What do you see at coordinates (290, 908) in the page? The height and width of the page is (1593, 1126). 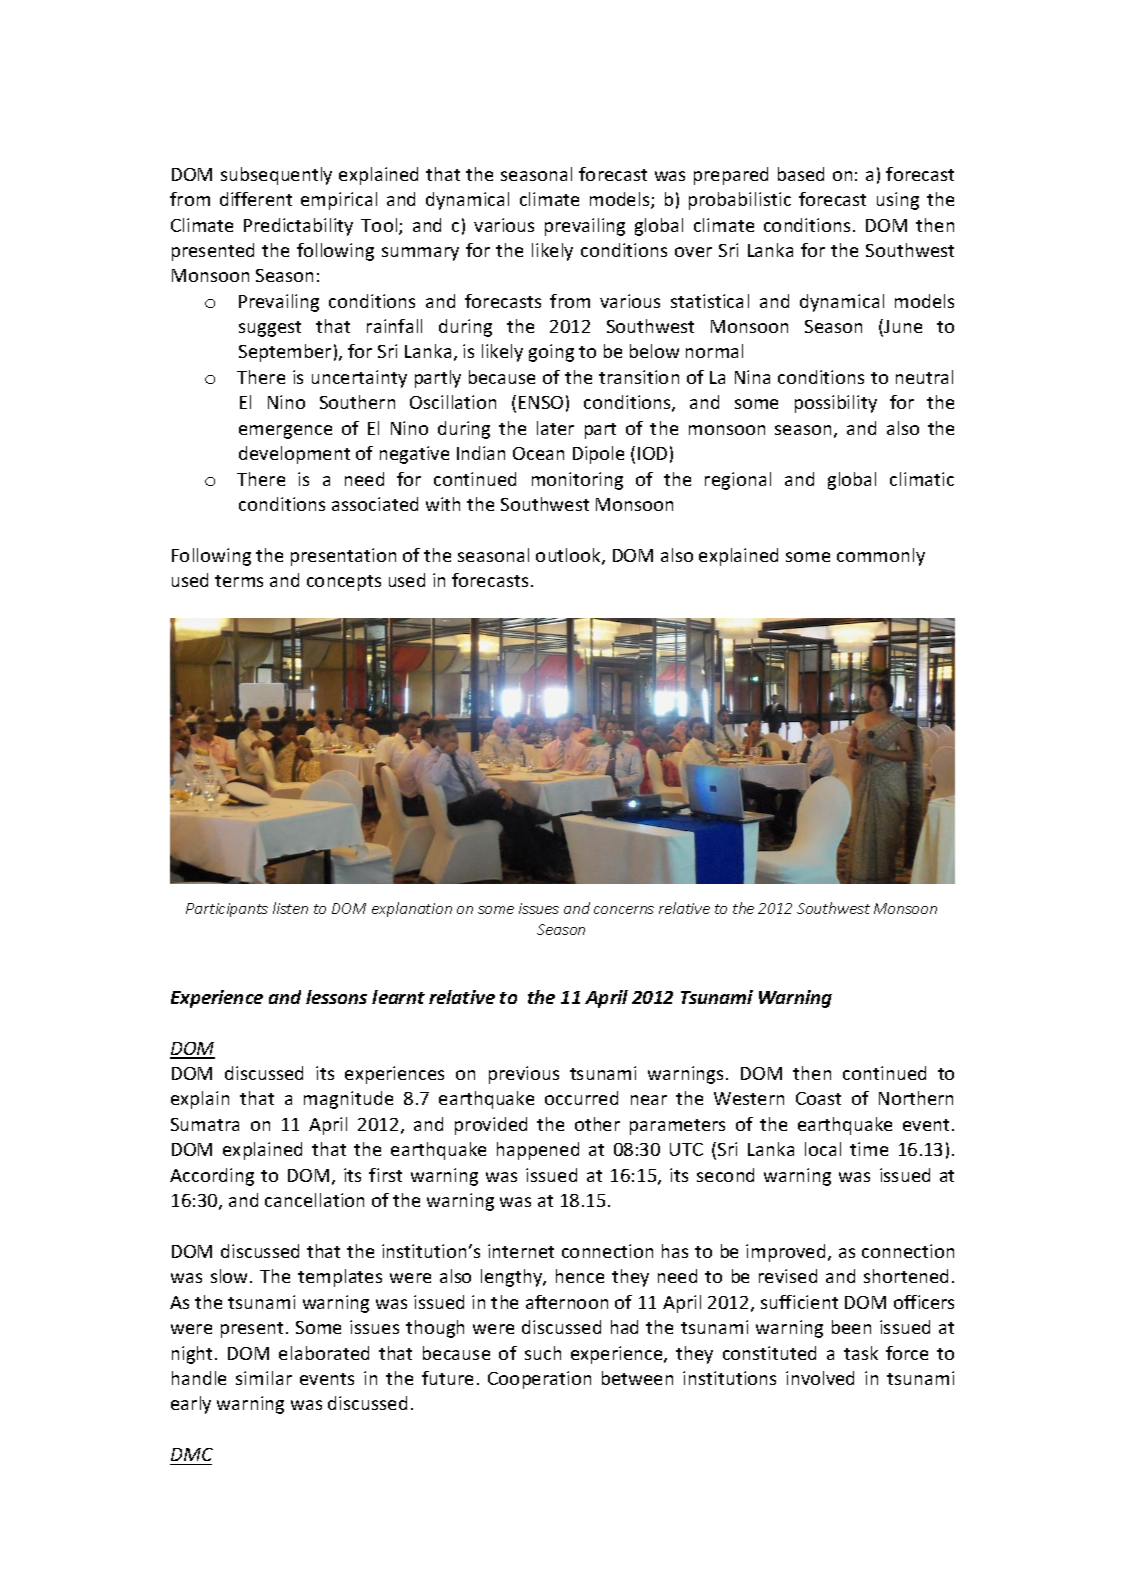 I see `listen` at bounding box center [290, 908].
